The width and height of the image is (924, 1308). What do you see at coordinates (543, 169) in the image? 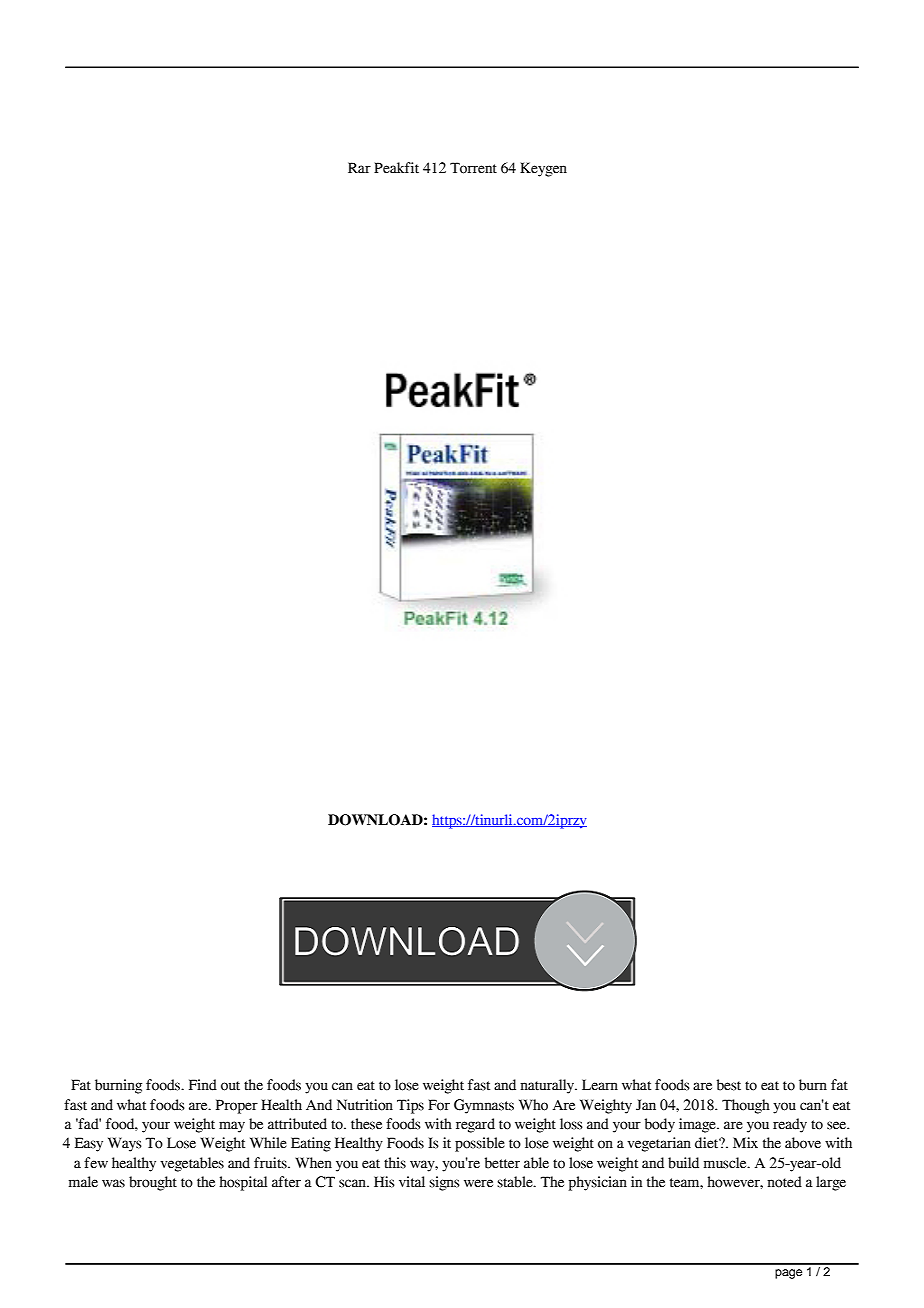
I see `Keygen` at bounding box center [543, 169].
